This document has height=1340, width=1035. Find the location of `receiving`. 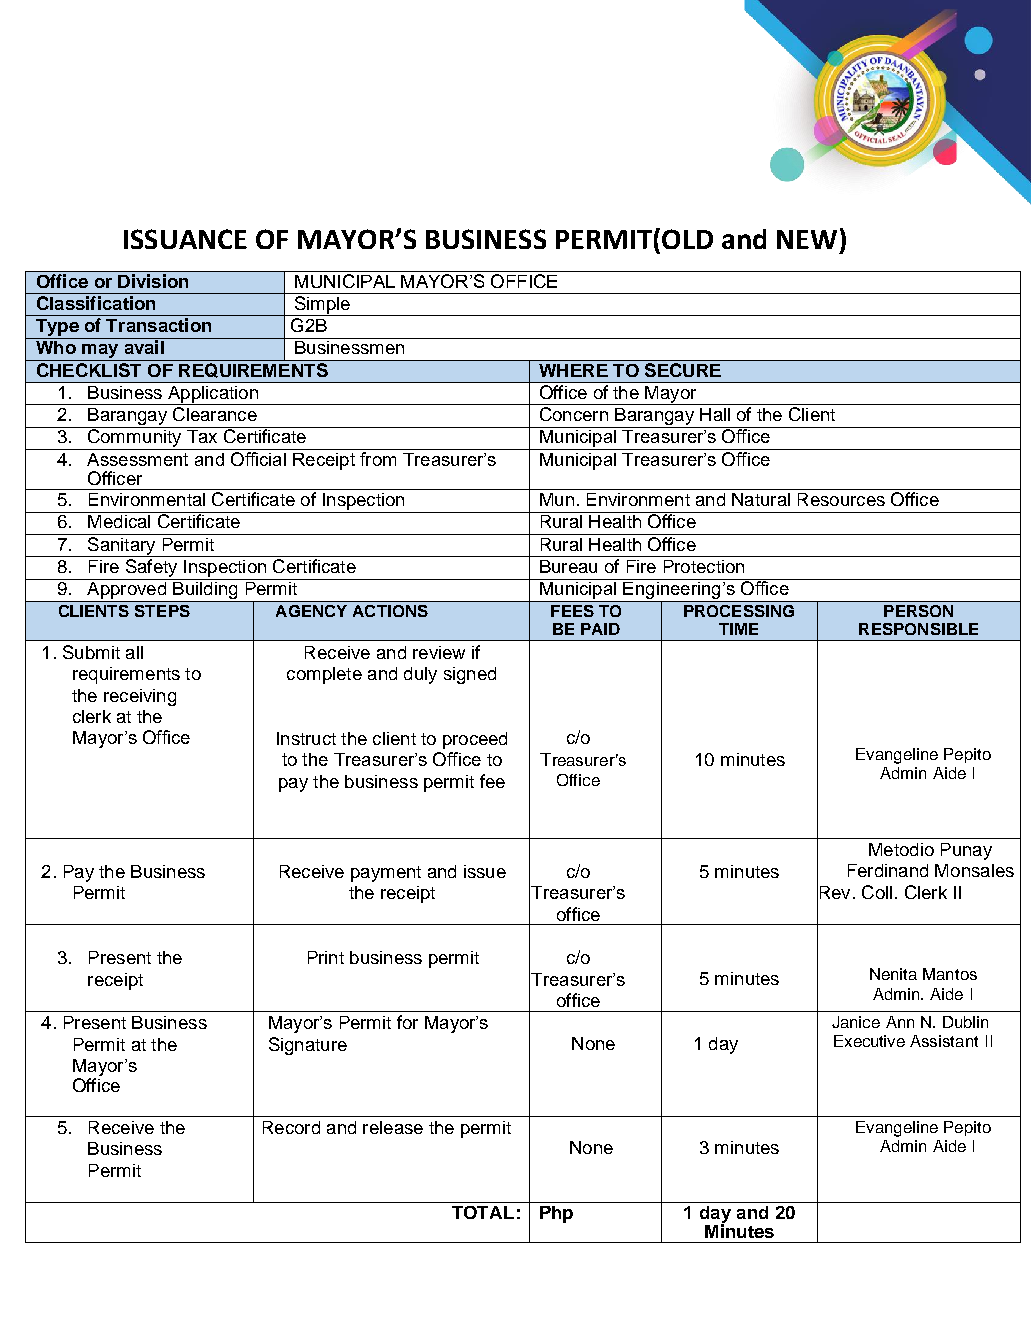

receiving is located at coordinates (140, 697).
